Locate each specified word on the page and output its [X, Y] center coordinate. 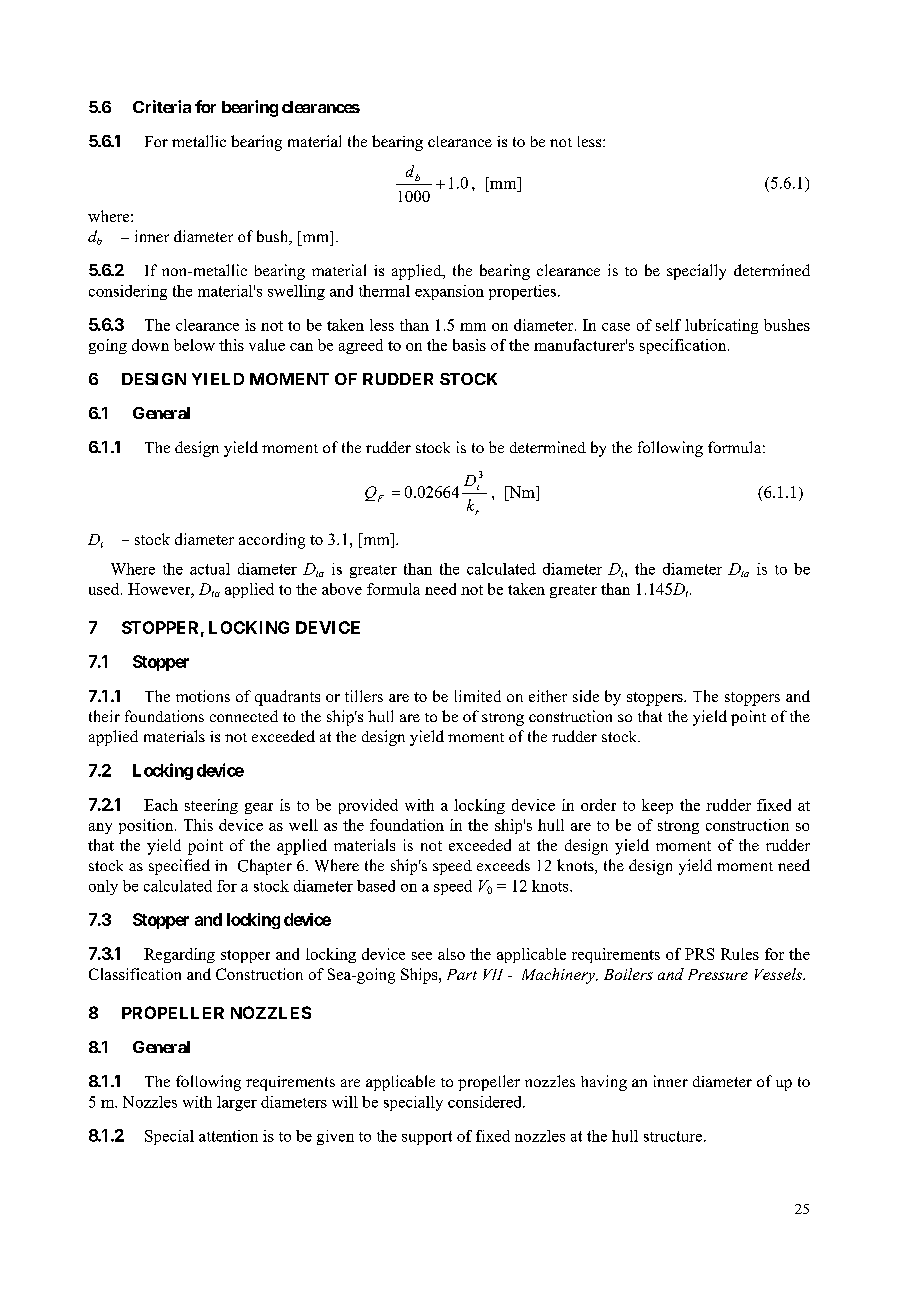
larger [237, 1103]
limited [478, 696]
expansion [449, 292]
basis [469, 345]
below [194, 345]
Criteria [162, 106]
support [427, 1138]
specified [179, 867]
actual [210, 569]
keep [657, 806]
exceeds [503, 865]
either [548, 696]
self [668, 325]
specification [684, 346]
